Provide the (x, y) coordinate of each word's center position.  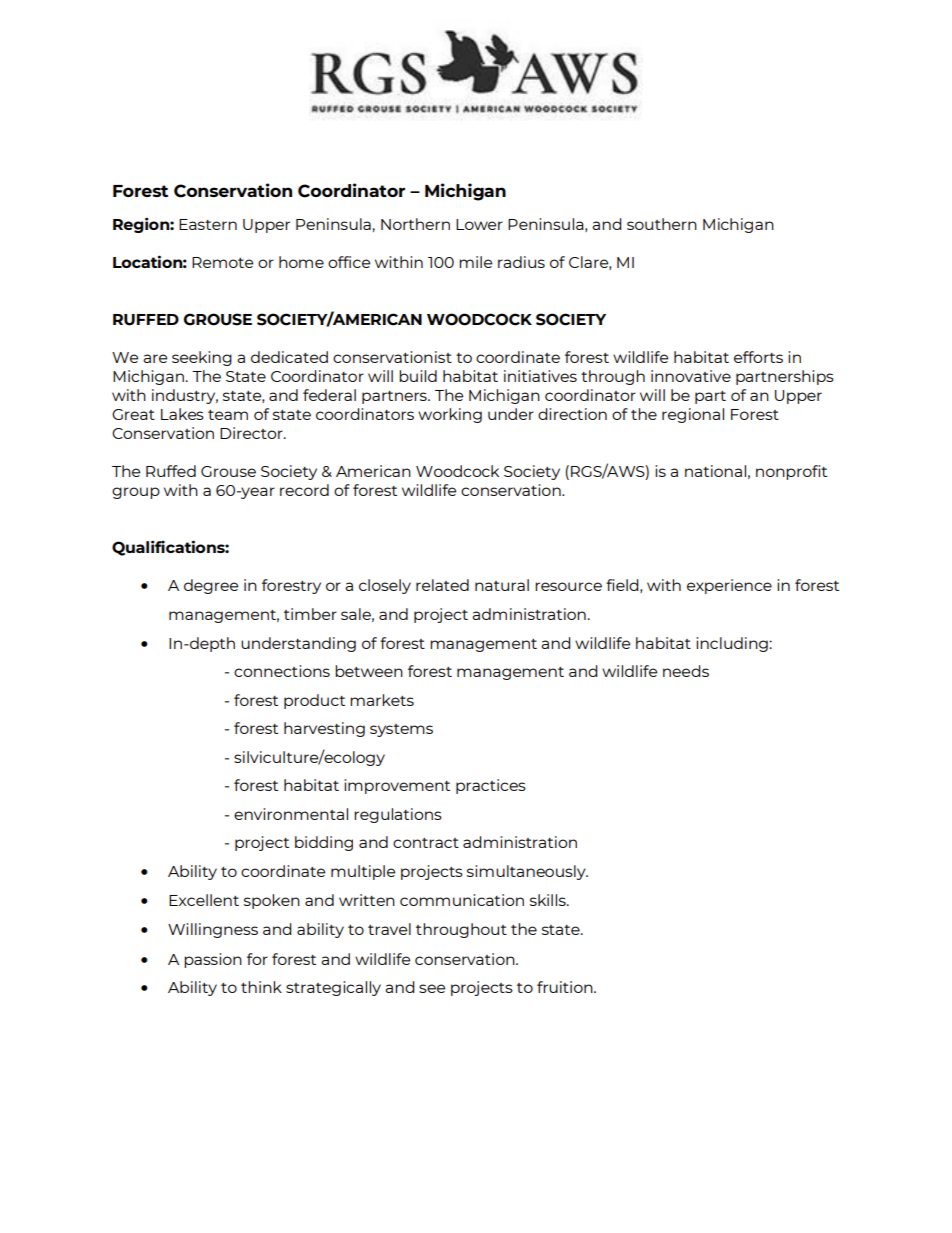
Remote (222, 262)
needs (686, 671)
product (314, 701)
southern (662, 224)
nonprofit (791, 472)
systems (401, 730)
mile (475, 262)
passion (213, 960)
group (136, 493)
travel (389, 929)
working (450, 415)
